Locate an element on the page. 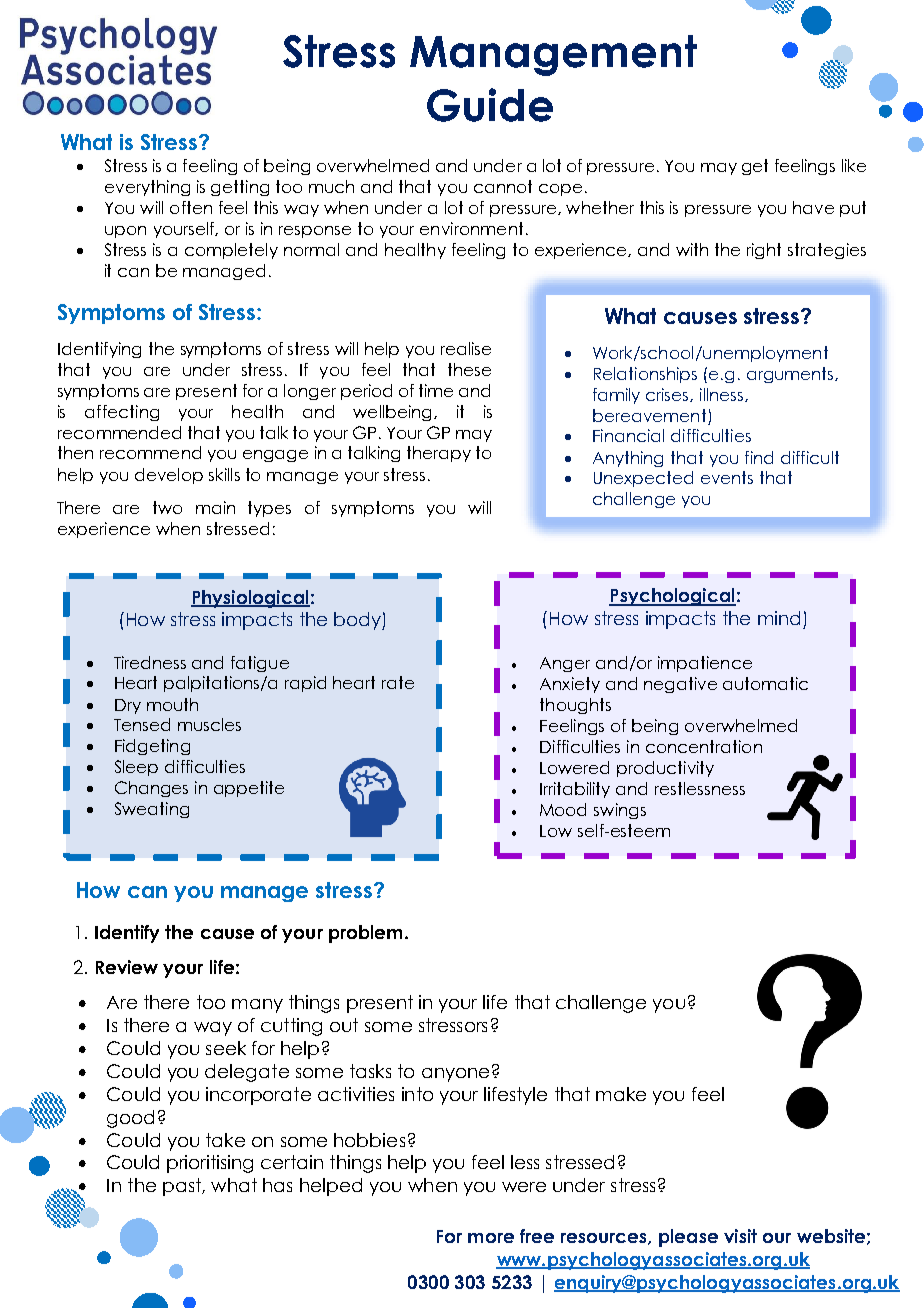 The height and width of the image is (1308, 924). past is located at coordinates (183, 1187).
